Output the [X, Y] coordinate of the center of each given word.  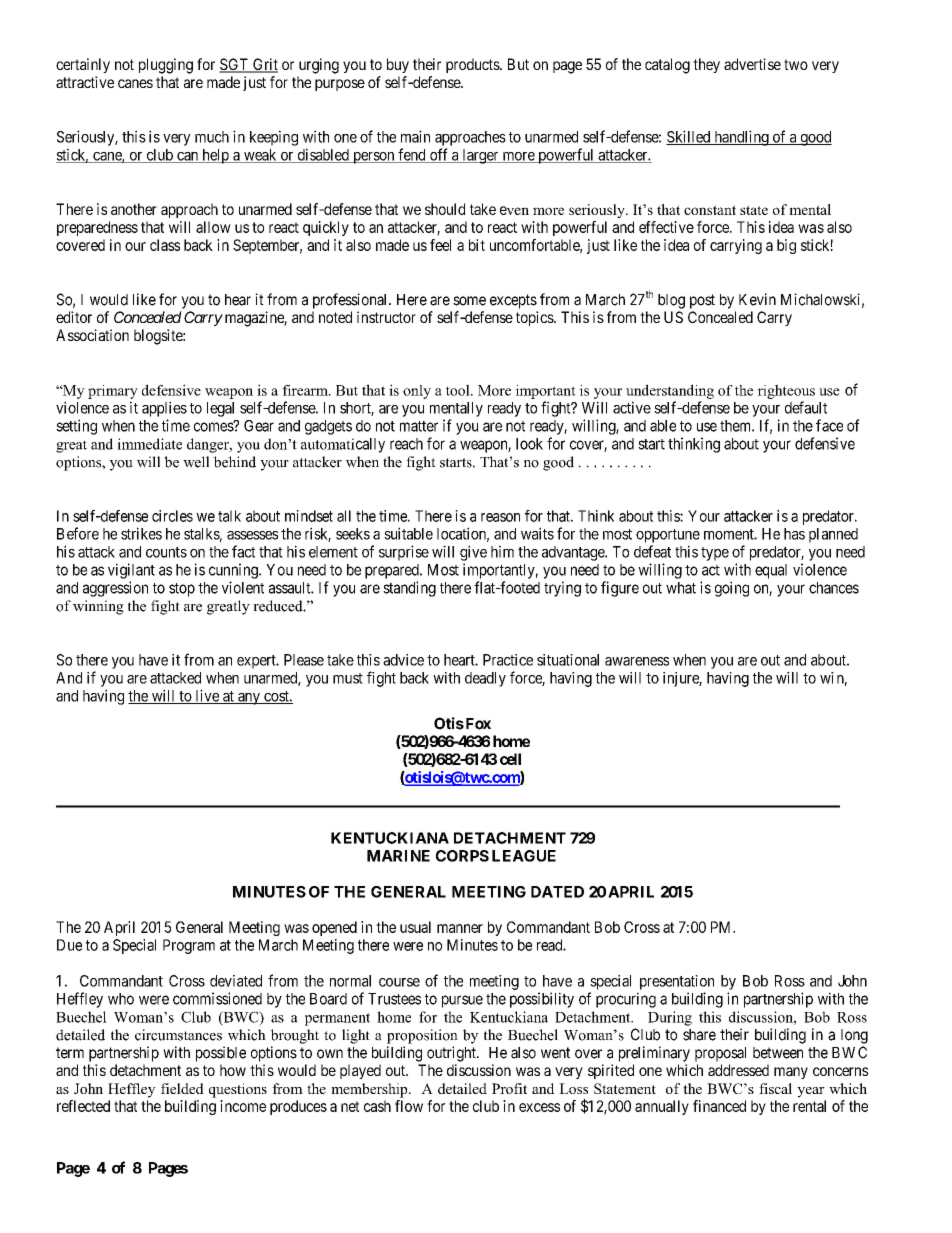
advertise [752, 64]
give [473, 553]
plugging [166, 66]
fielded [182, 1088]
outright [452, 1054]
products [473, 65]
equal [771, 571]
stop [182, 590]
